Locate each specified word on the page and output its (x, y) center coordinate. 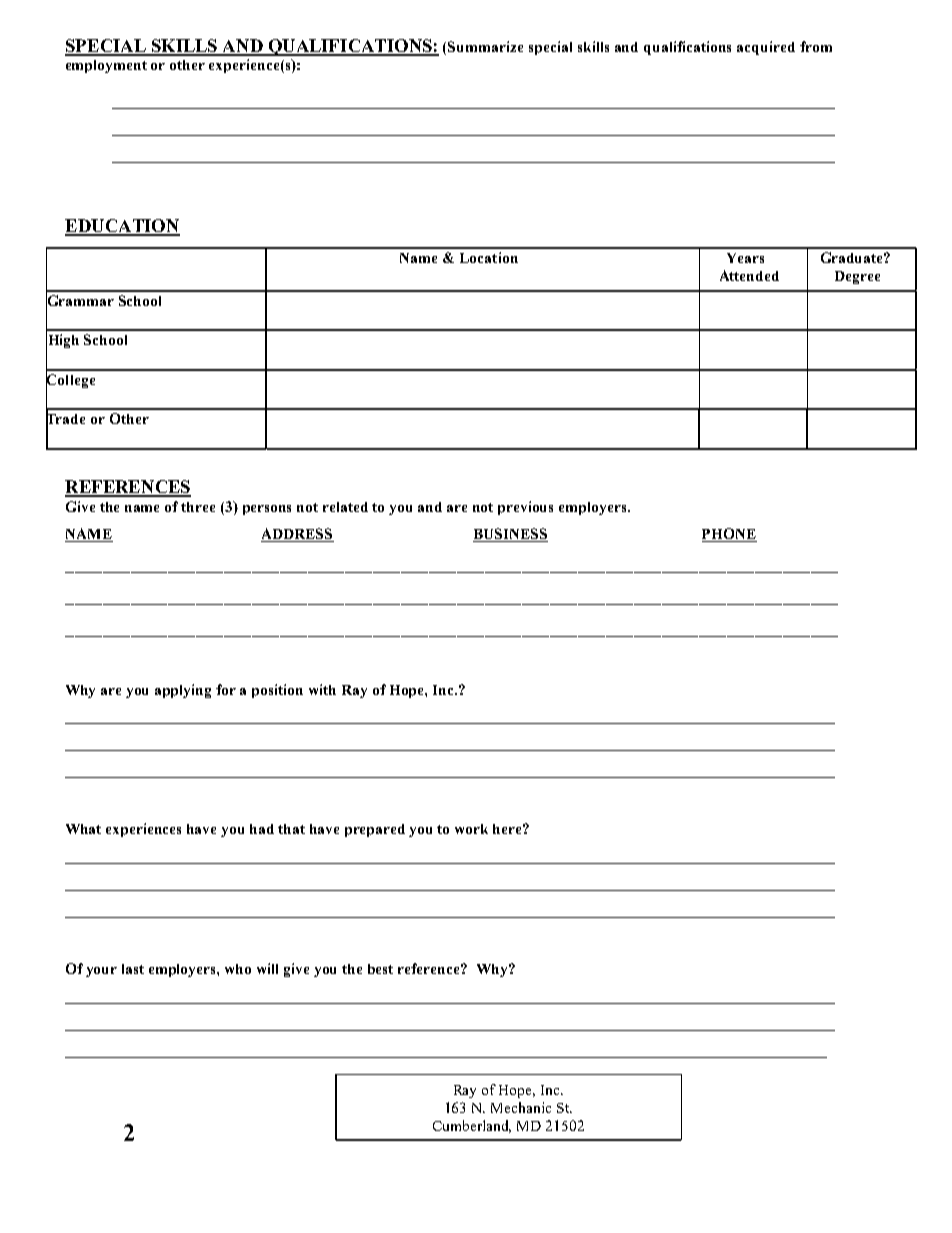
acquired (766, 48)
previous (525, 508)
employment (106, 66)
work (471, 829)
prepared (375, 830)
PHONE (729, 535)
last (133, 969)
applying (183, 691)
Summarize (485, 46)
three (198, 507)
